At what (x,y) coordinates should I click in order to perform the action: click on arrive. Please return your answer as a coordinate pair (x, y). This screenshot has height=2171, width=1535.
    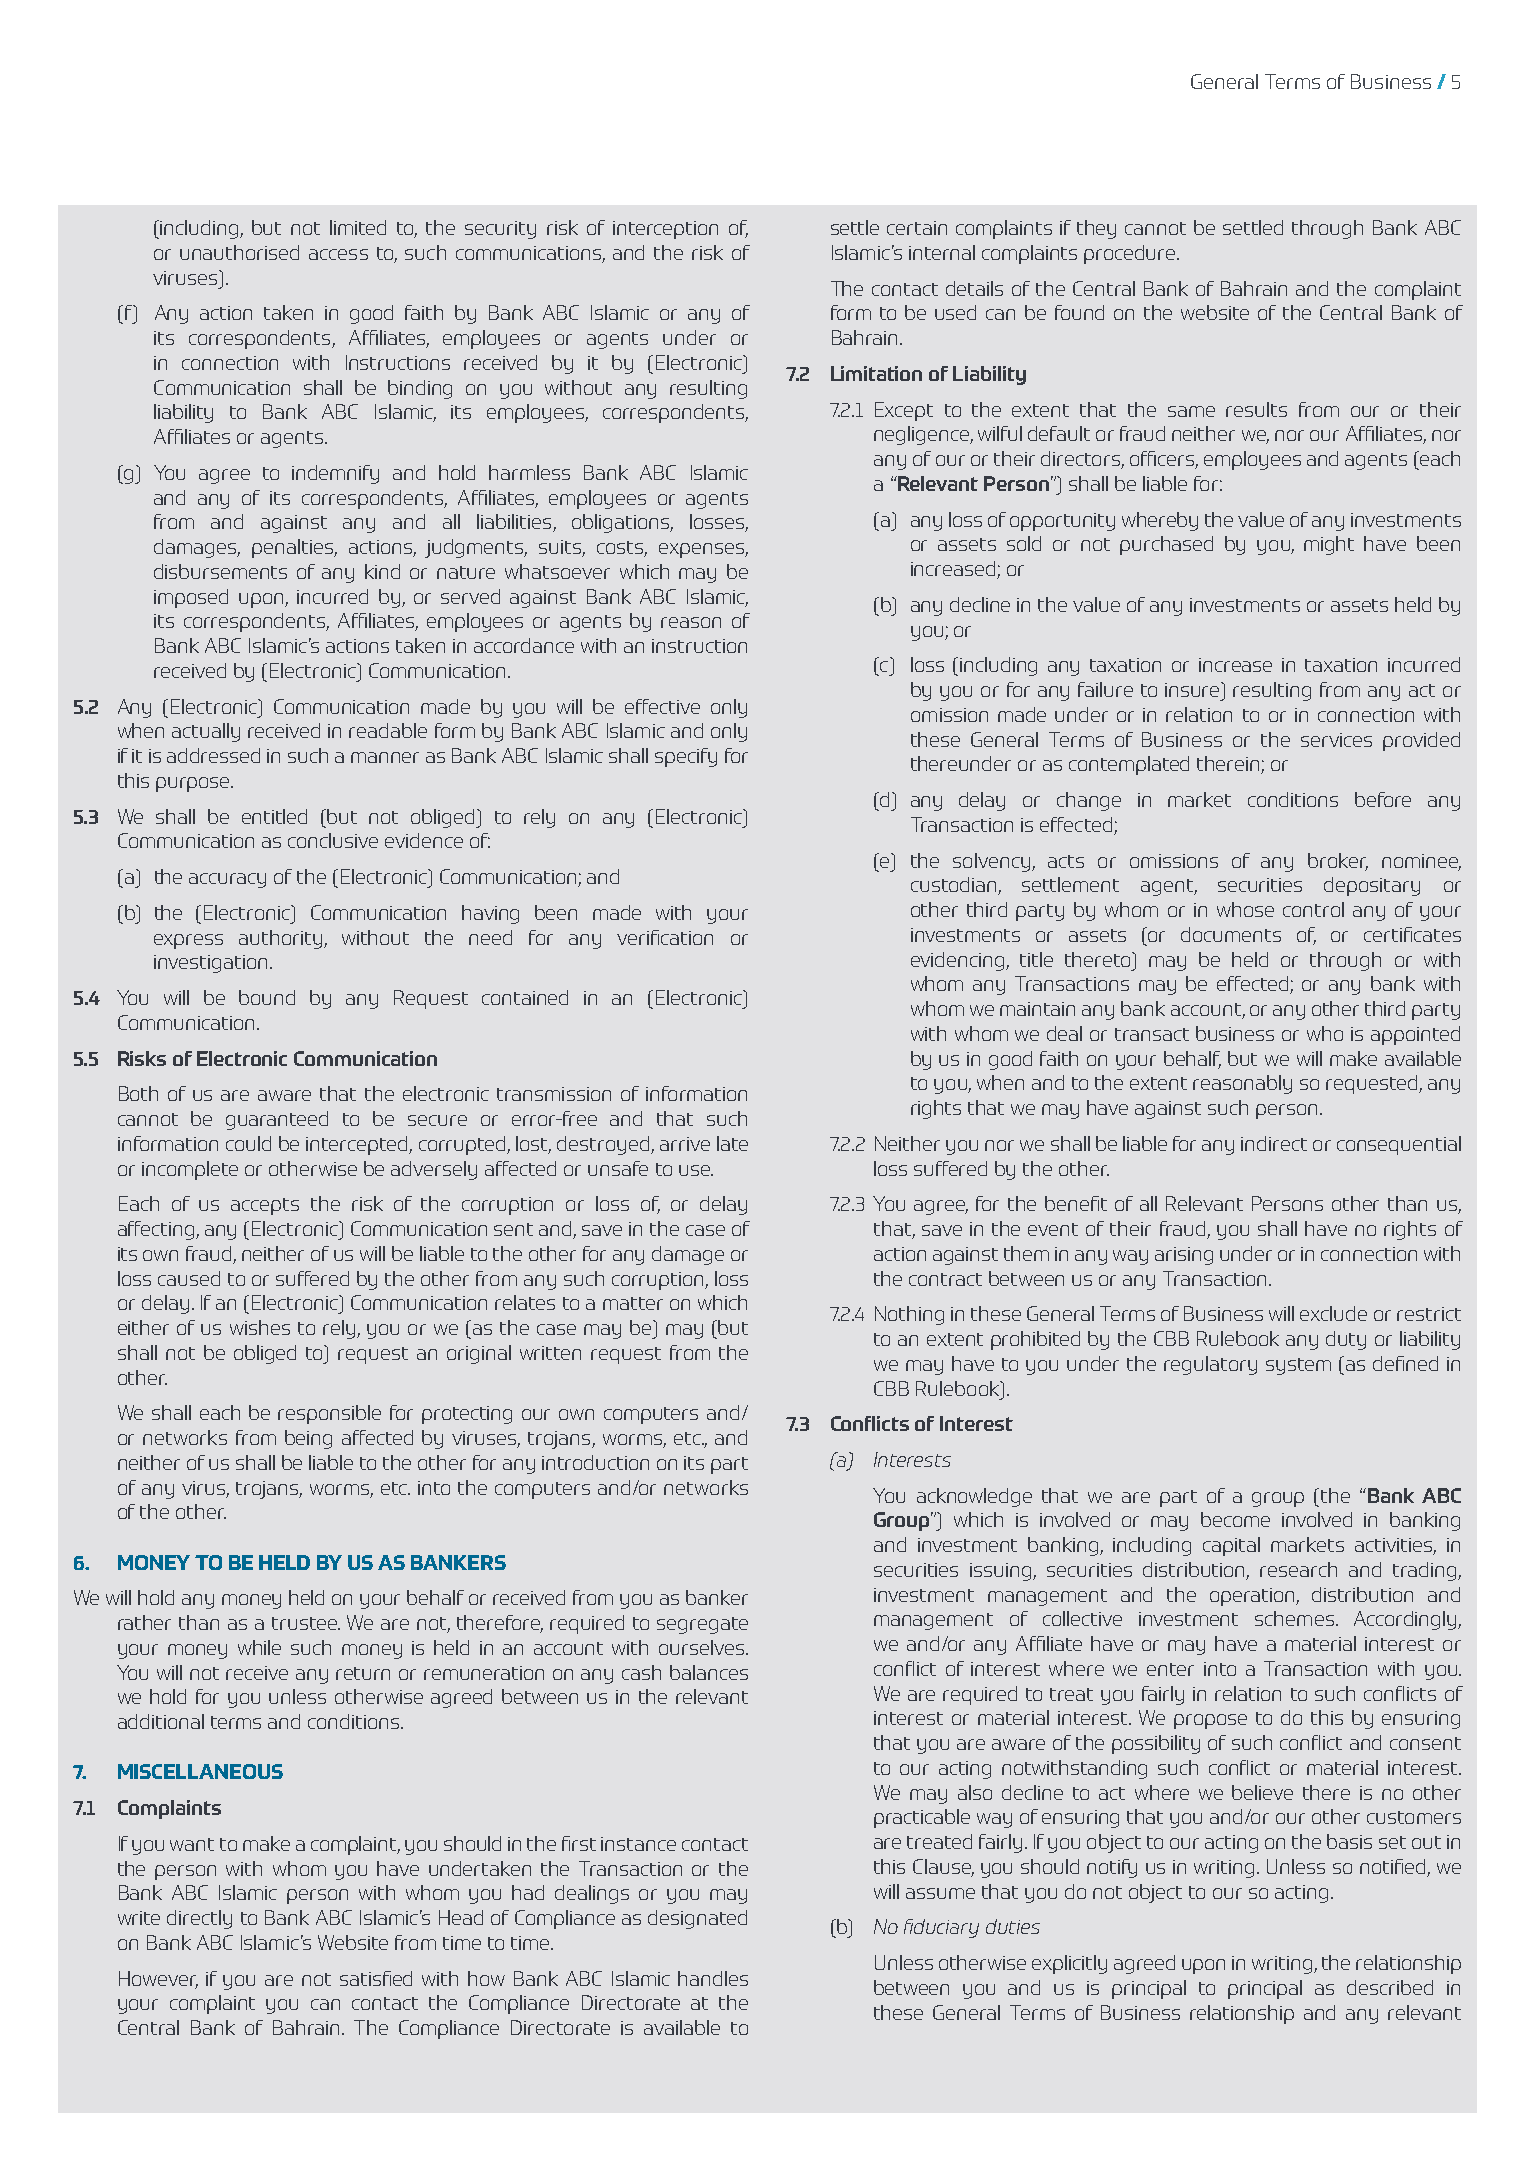
    Looking at the image, I should click on (685, 1144).
